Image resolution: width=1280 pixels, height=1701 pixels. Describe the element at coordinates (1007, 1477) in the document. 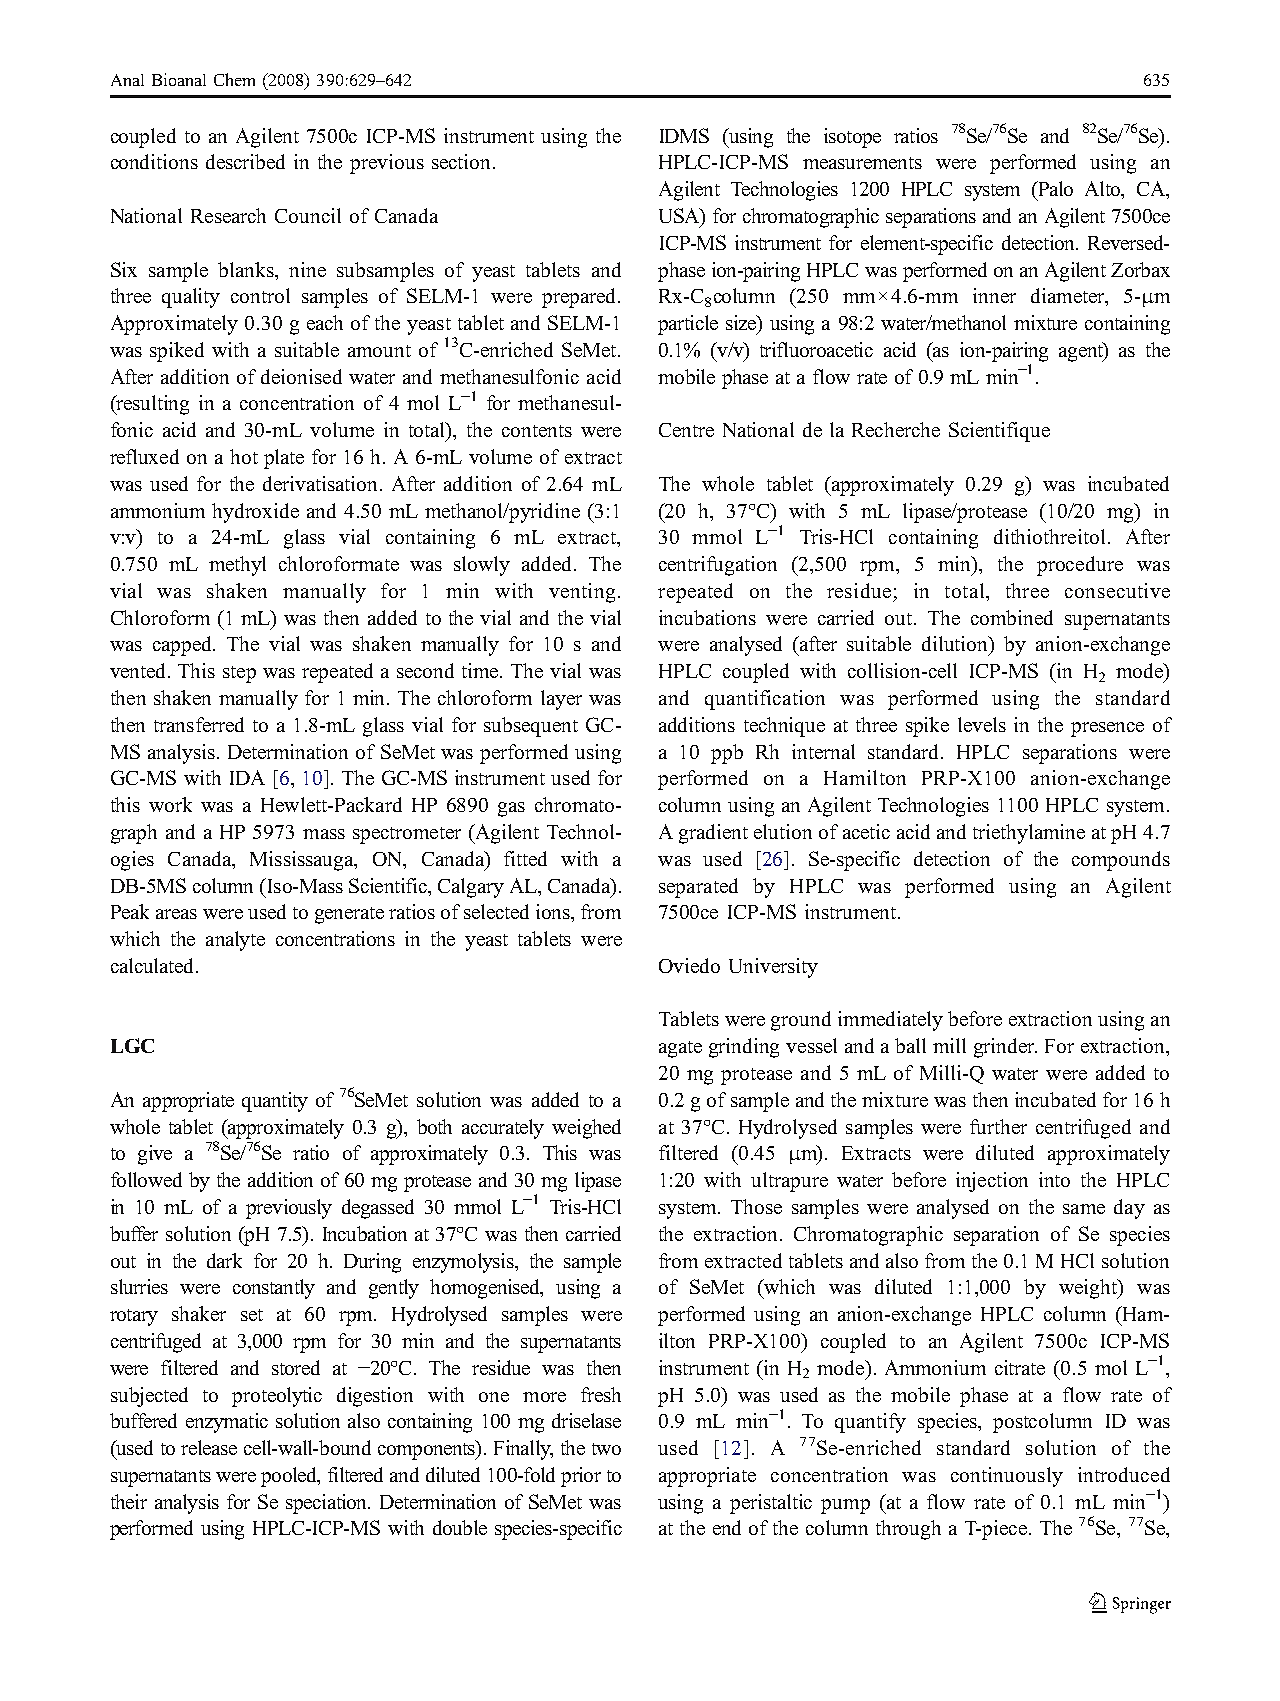

I see `continuously` at that location.
